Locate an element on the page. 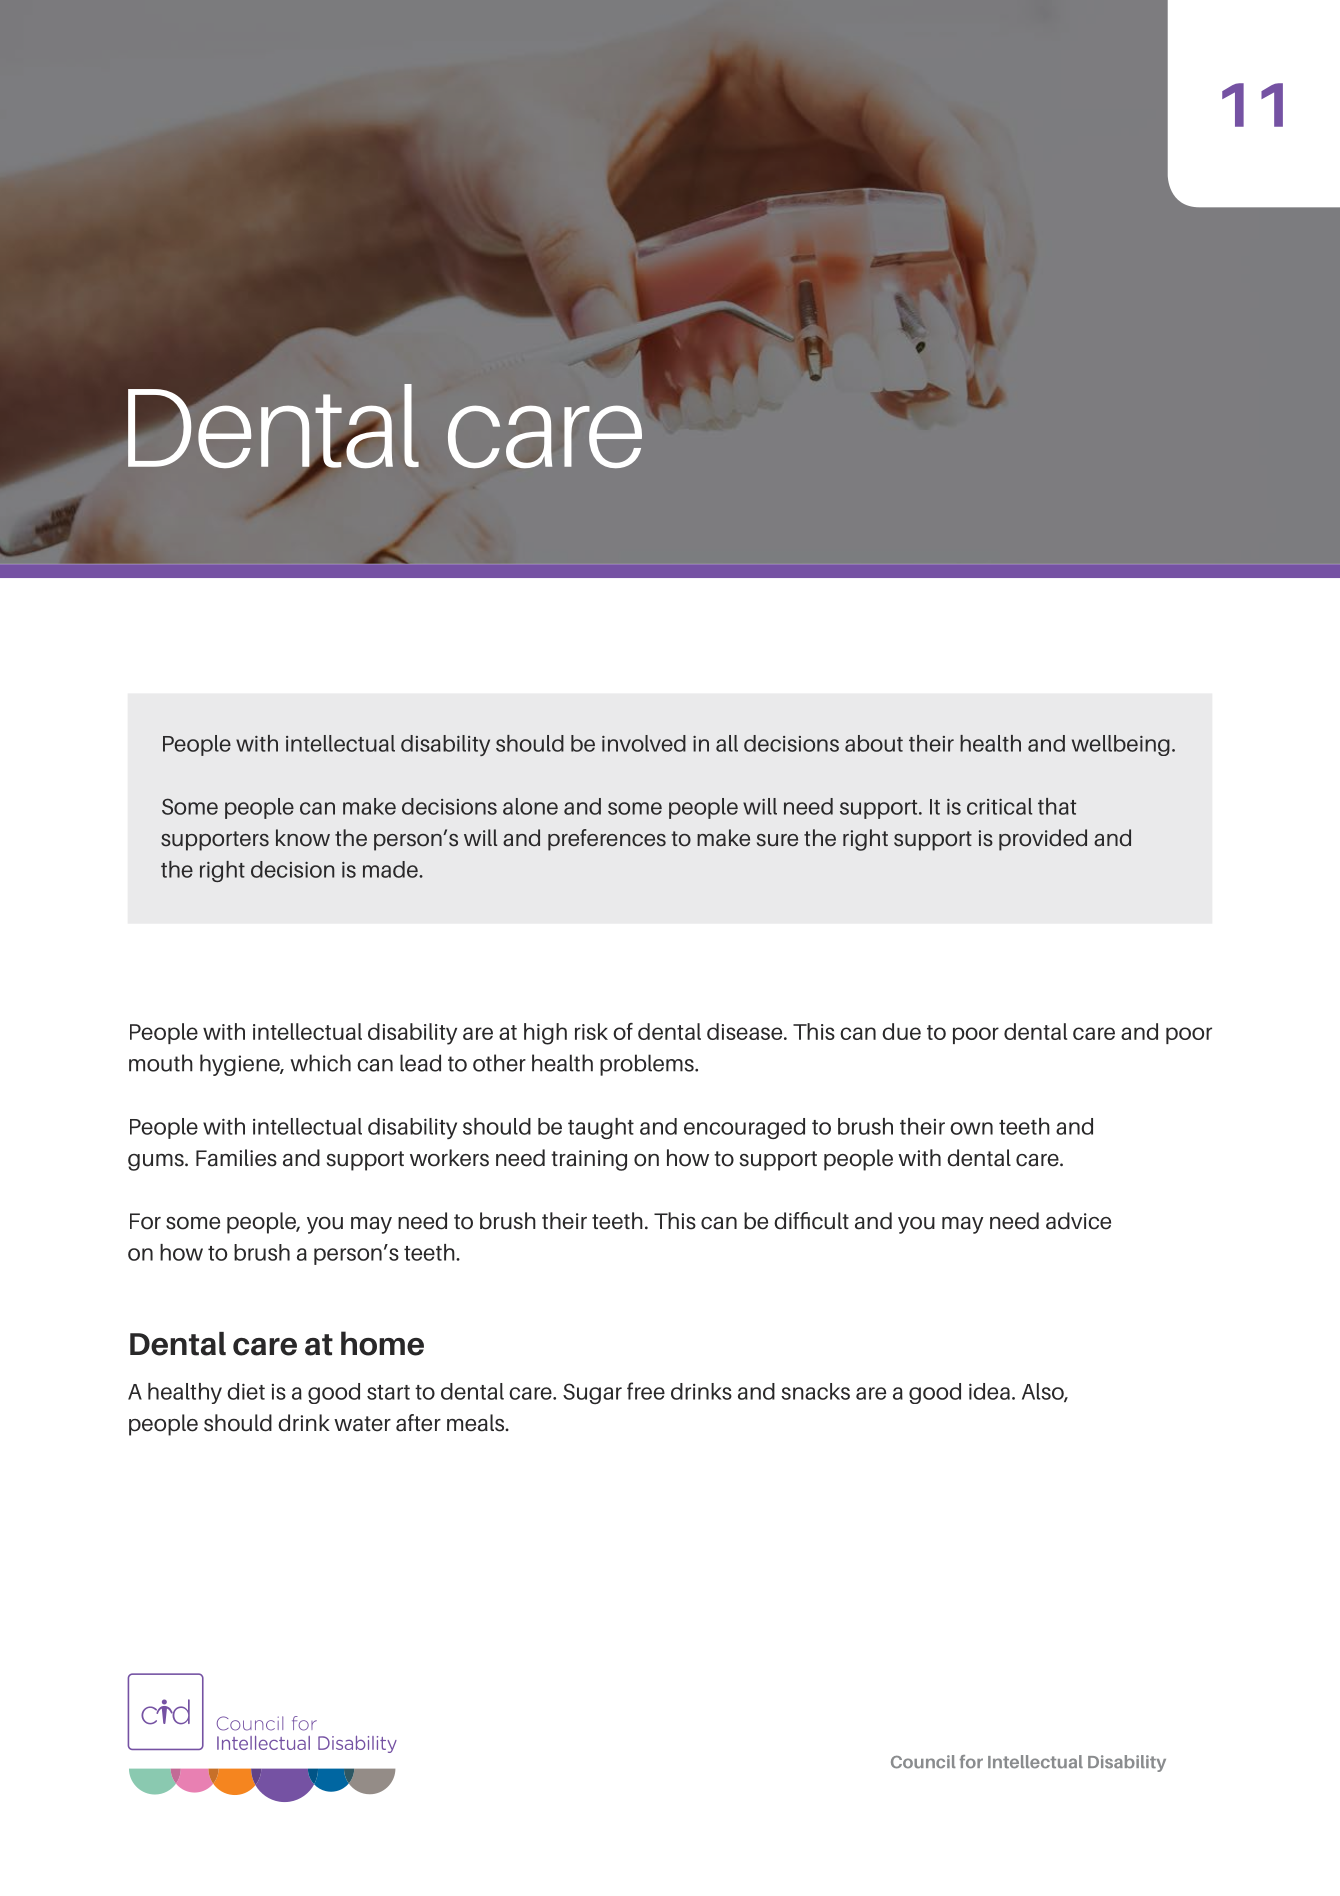 This image has width=1340, height=1896. involved is located at coordinates (644, 743).
